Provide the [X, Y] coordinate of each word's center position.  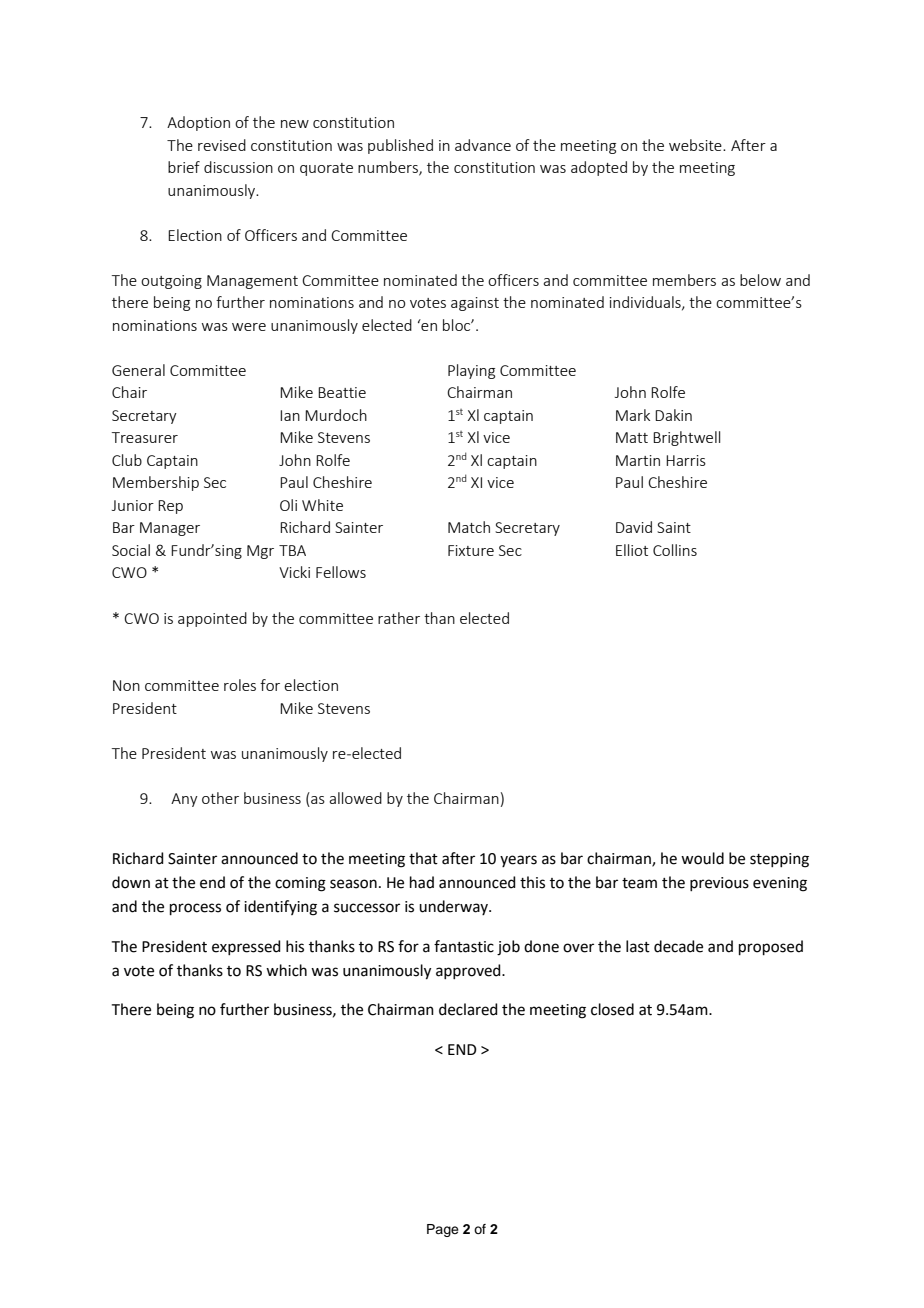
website [696, 145]
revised [222, 145]
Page [443, 1230]
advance [483, 145]
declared [468, 1009]
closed [612, 1009]
